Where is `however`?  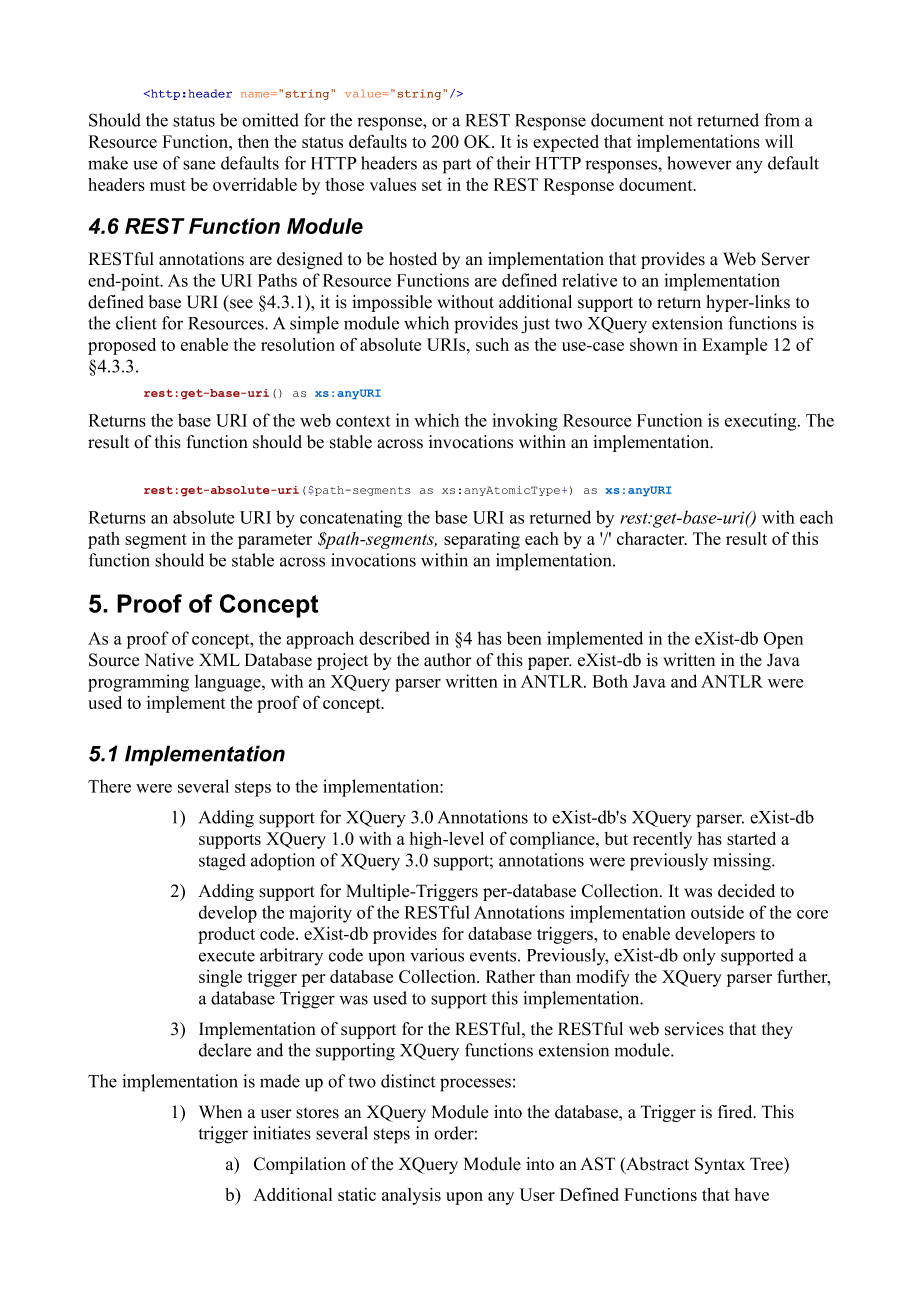 however is located at coordinates (699, 163).
